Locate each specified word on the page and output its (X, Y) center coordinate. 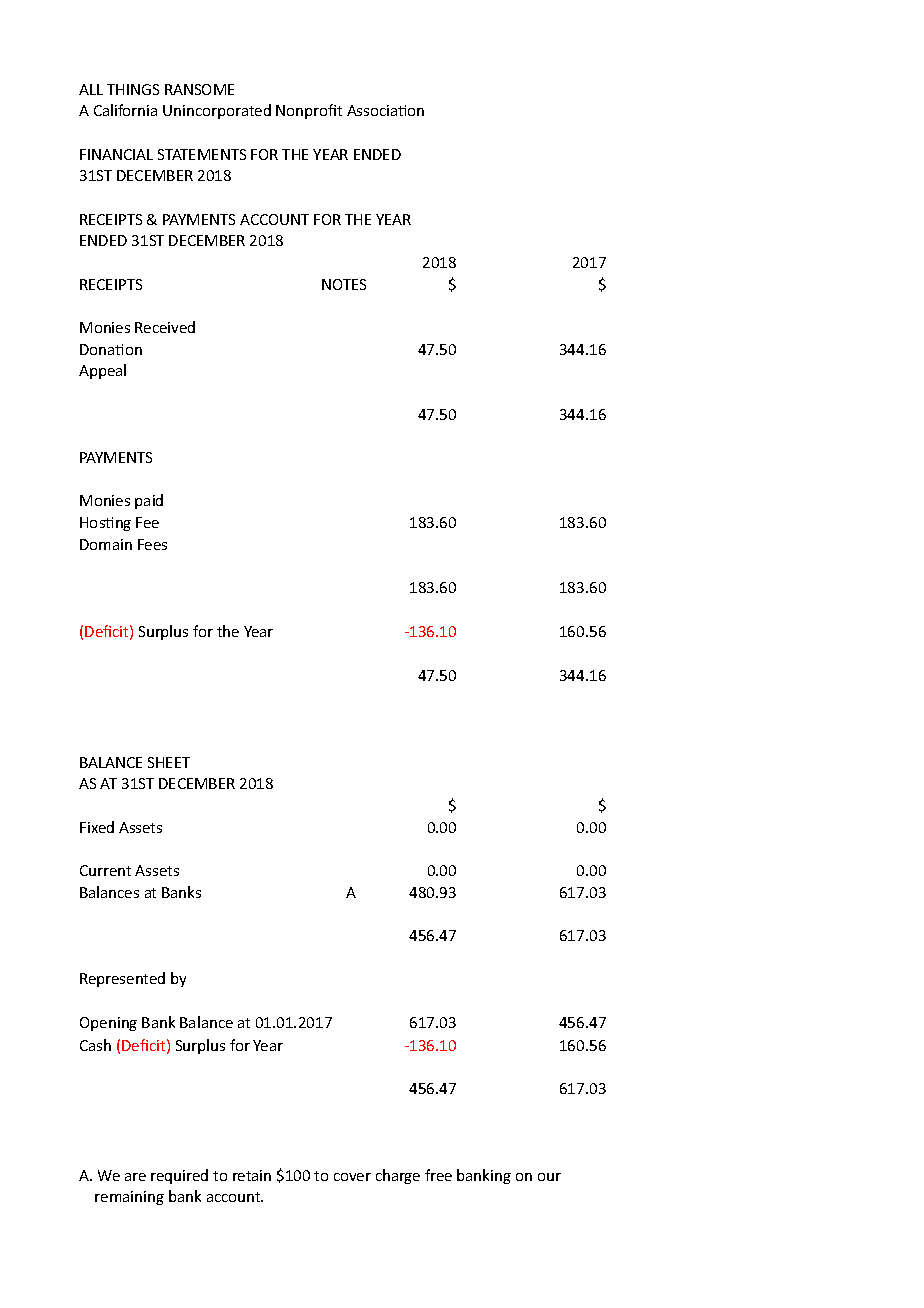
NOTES (344, 284)
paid (149, 501)
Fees (152, 544)
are (135, 1177)
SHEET (169, 762)
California (125, 110)
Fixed (97, 827)
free (438, 1175)
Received (165, 327)
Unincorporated (217, 111)
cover (352, 1177)
